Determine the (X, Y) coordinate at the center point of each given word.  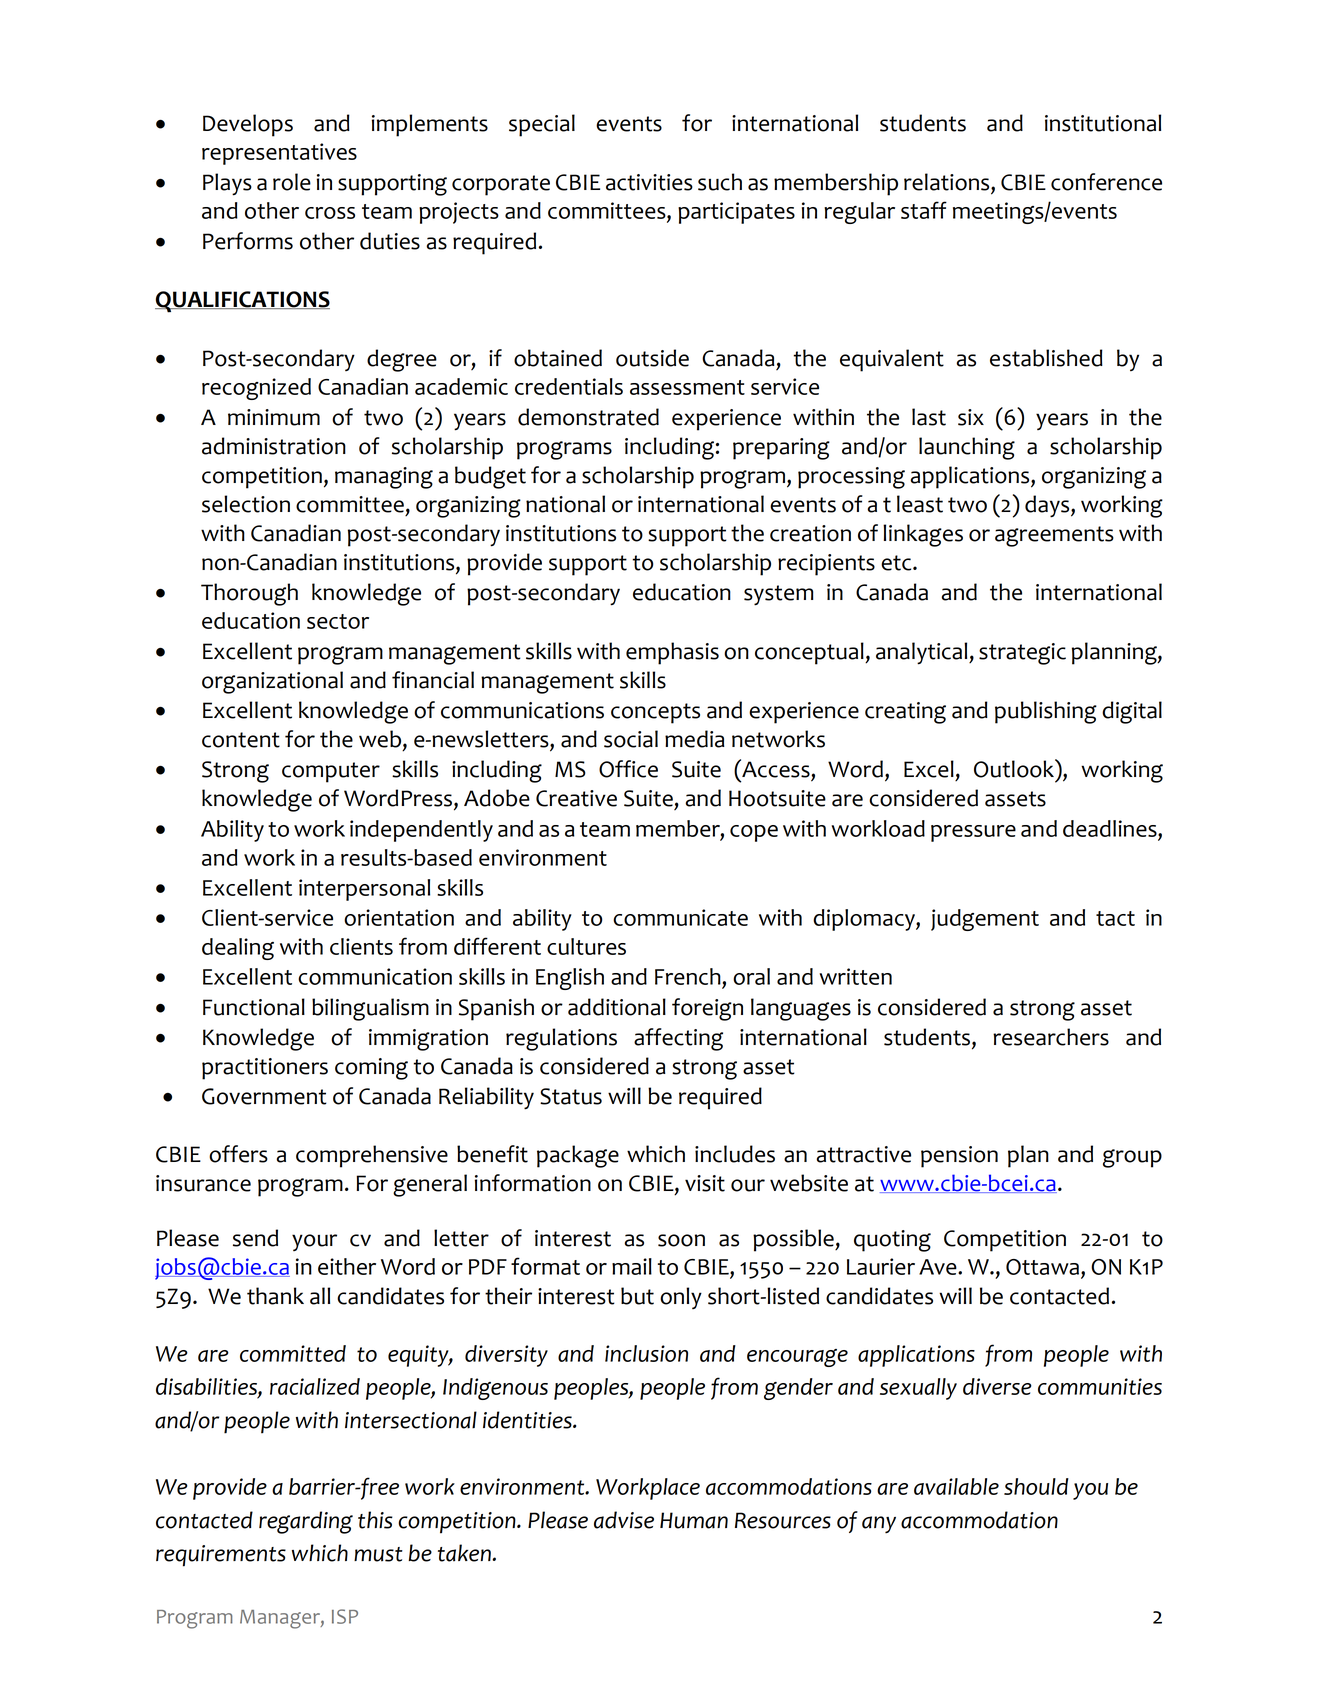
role (292, 182)
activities (649, 182)
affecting (678, 1039)
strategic (1022, 654)
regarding (306, 1522)
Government (264, 1096)
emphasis (672, 653)
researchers (1051, 1037)
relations (948, 183)
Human (694, 1520)
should (1036, 1486)
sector (338, 621)
